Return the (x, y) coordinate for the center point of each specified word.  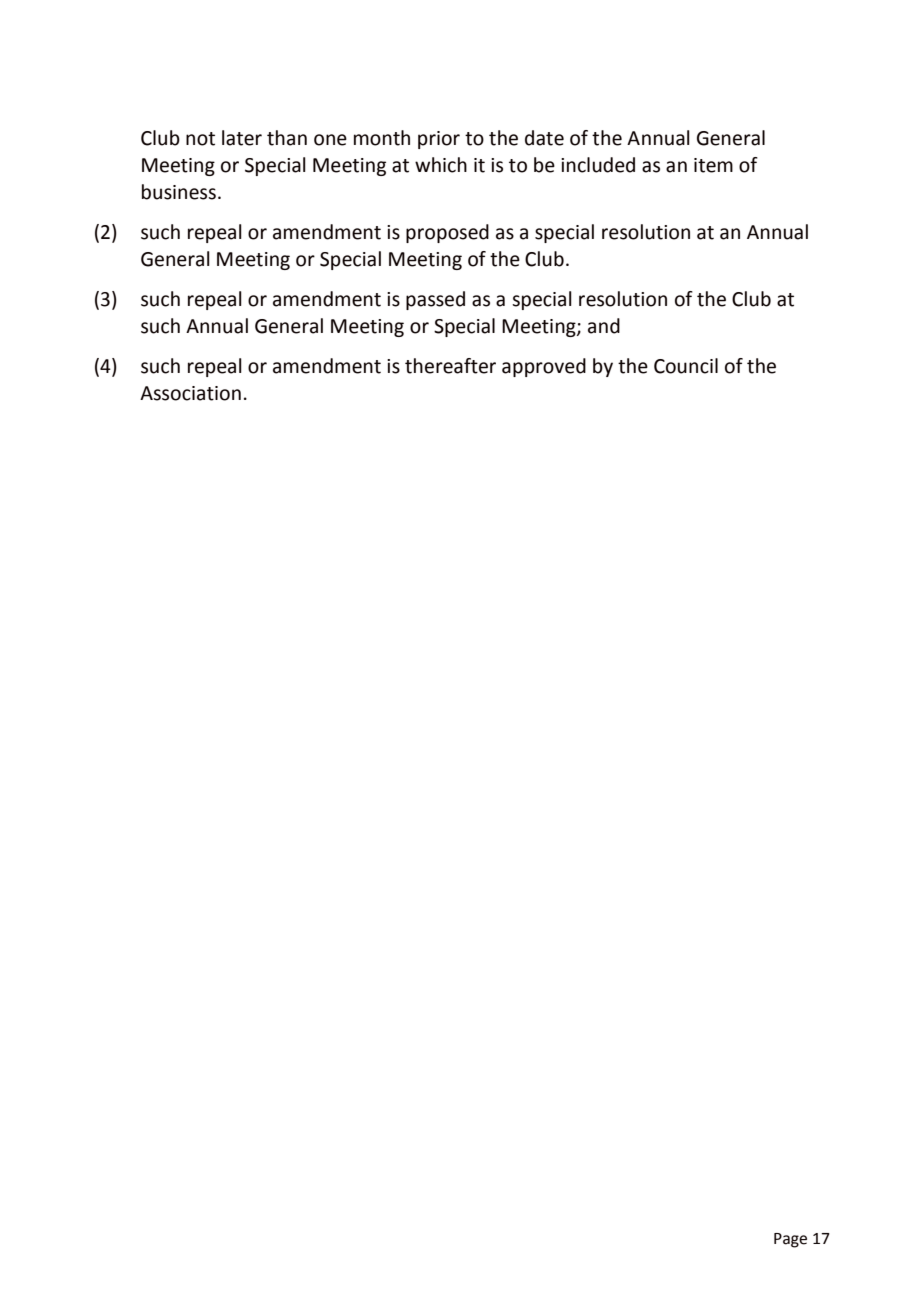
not (200, 139)
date (544, 138)
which (441, 165)
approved (544, 367)
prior (439, 140)
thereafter (450, 366)
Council (686, 366)
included (598, 165)
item (713, 165)
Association (190, 393)
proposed (447, 233)
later (242, 138)
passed (435, 300)
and (604, 326)
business (179, 192)
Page (790, 1240)
